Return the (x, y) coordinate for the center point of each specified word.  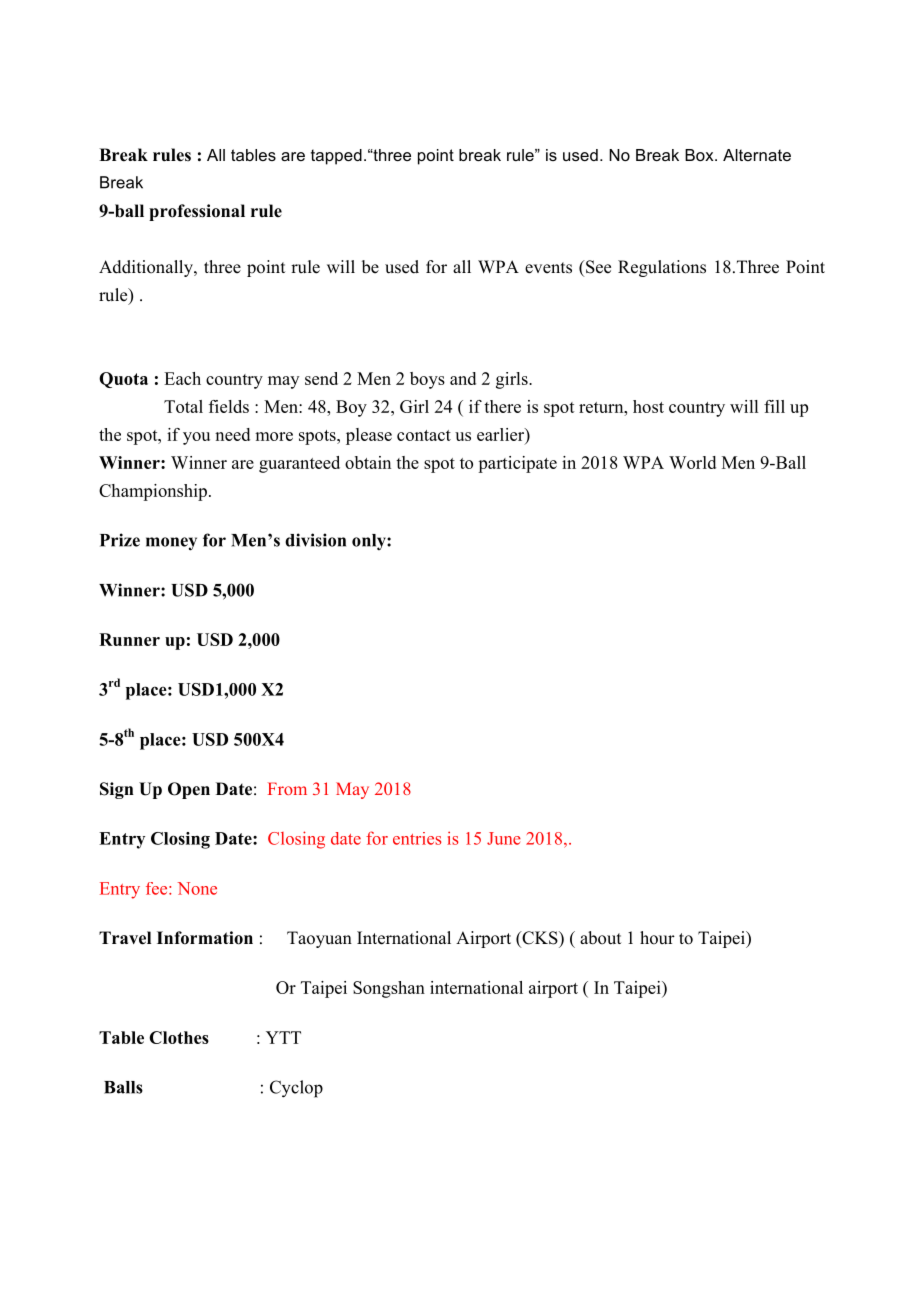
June (504, 838)
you (196, 438)
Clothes (179, 1037)
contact (424, 435)
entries (417, 838)
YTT (283, 1037)
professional (197, 212)
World (692, 462)
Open (189, 790)
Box (700, 155)
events (548, 268)
